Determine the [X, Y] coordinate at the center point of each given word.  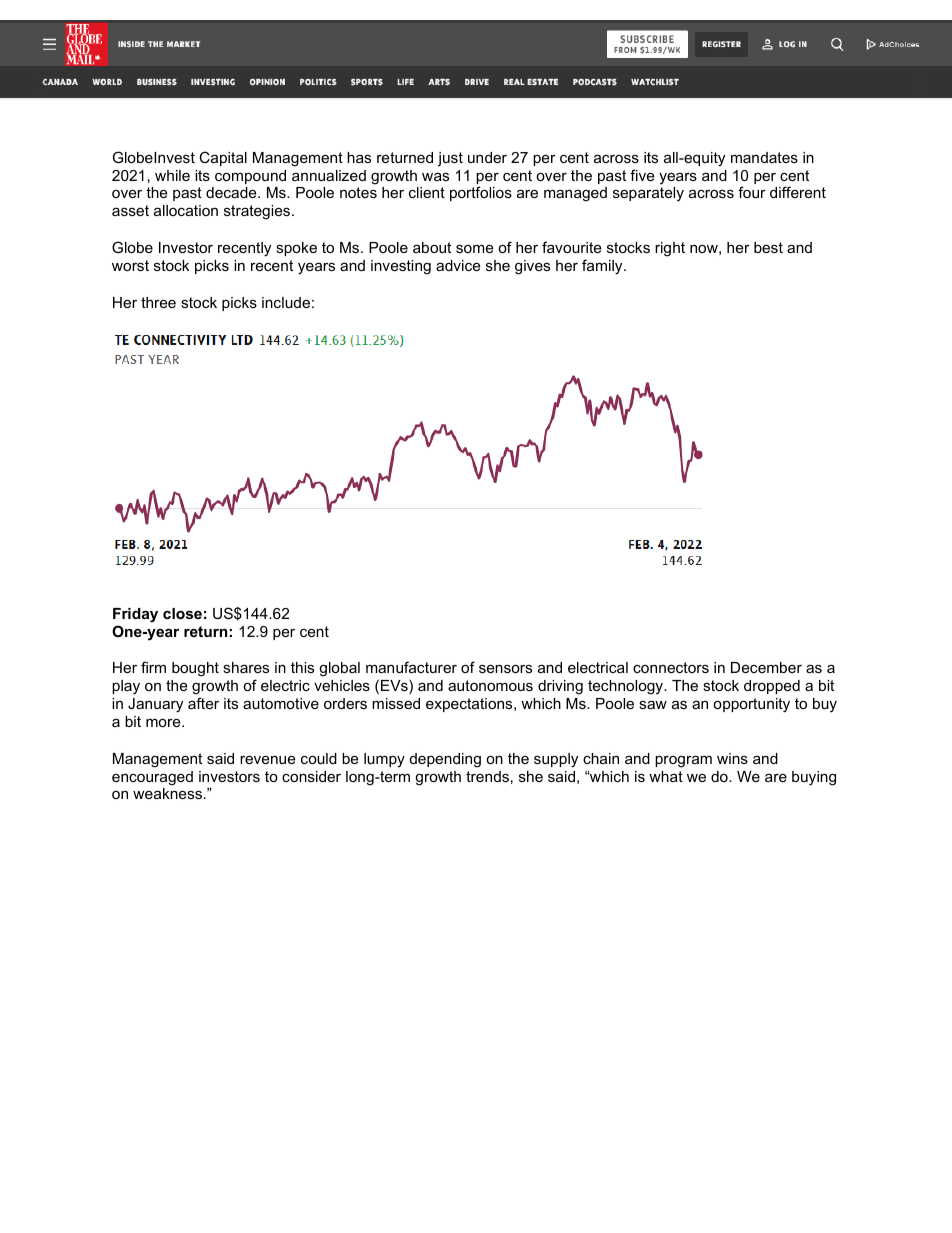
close [182, 613]
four [752, 192]
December [766, 667]
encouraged [152, 778]
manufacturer [411, 667]
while [172, 175]
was [435, 177]
